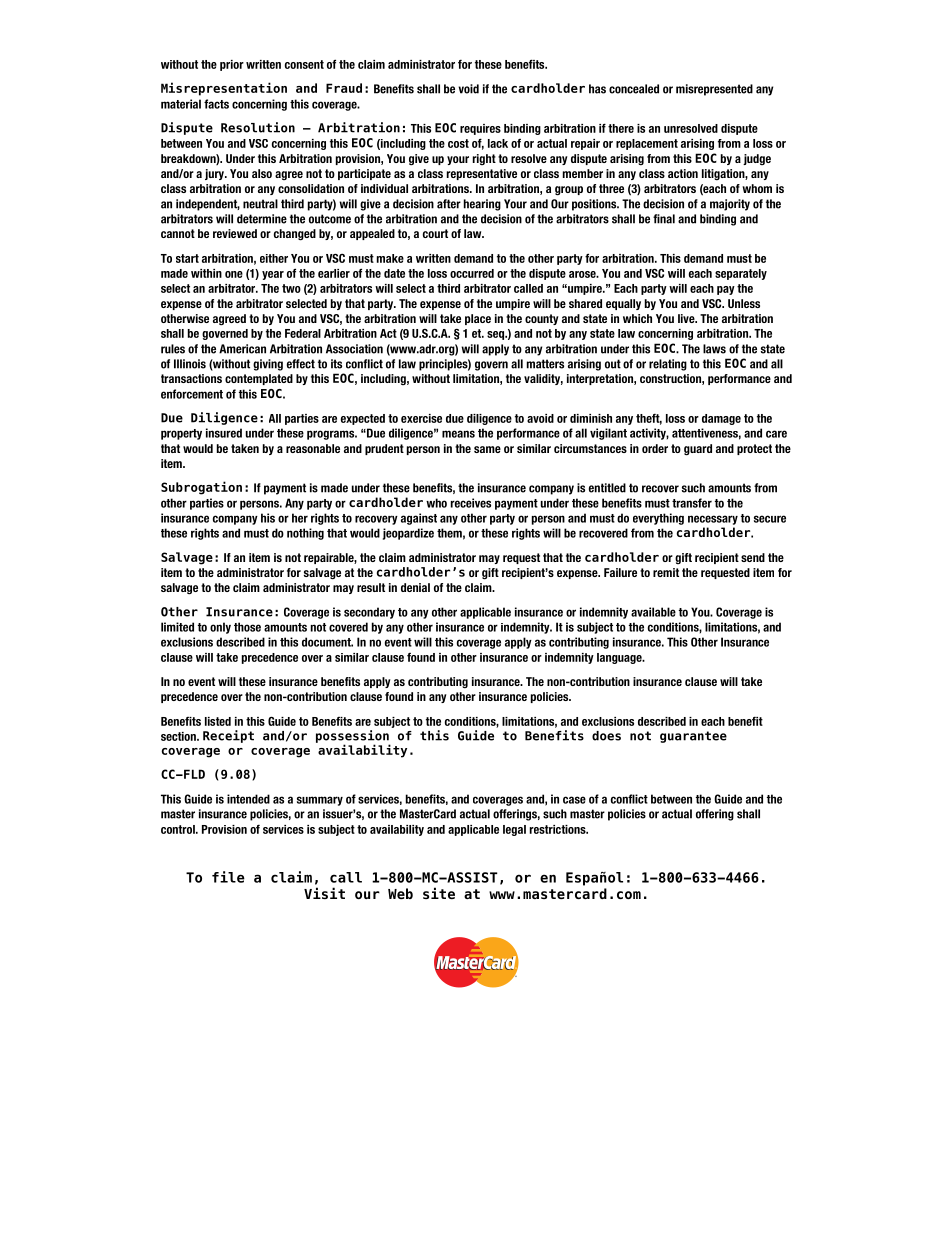  I want to click on transfer, so click(692, 503).
